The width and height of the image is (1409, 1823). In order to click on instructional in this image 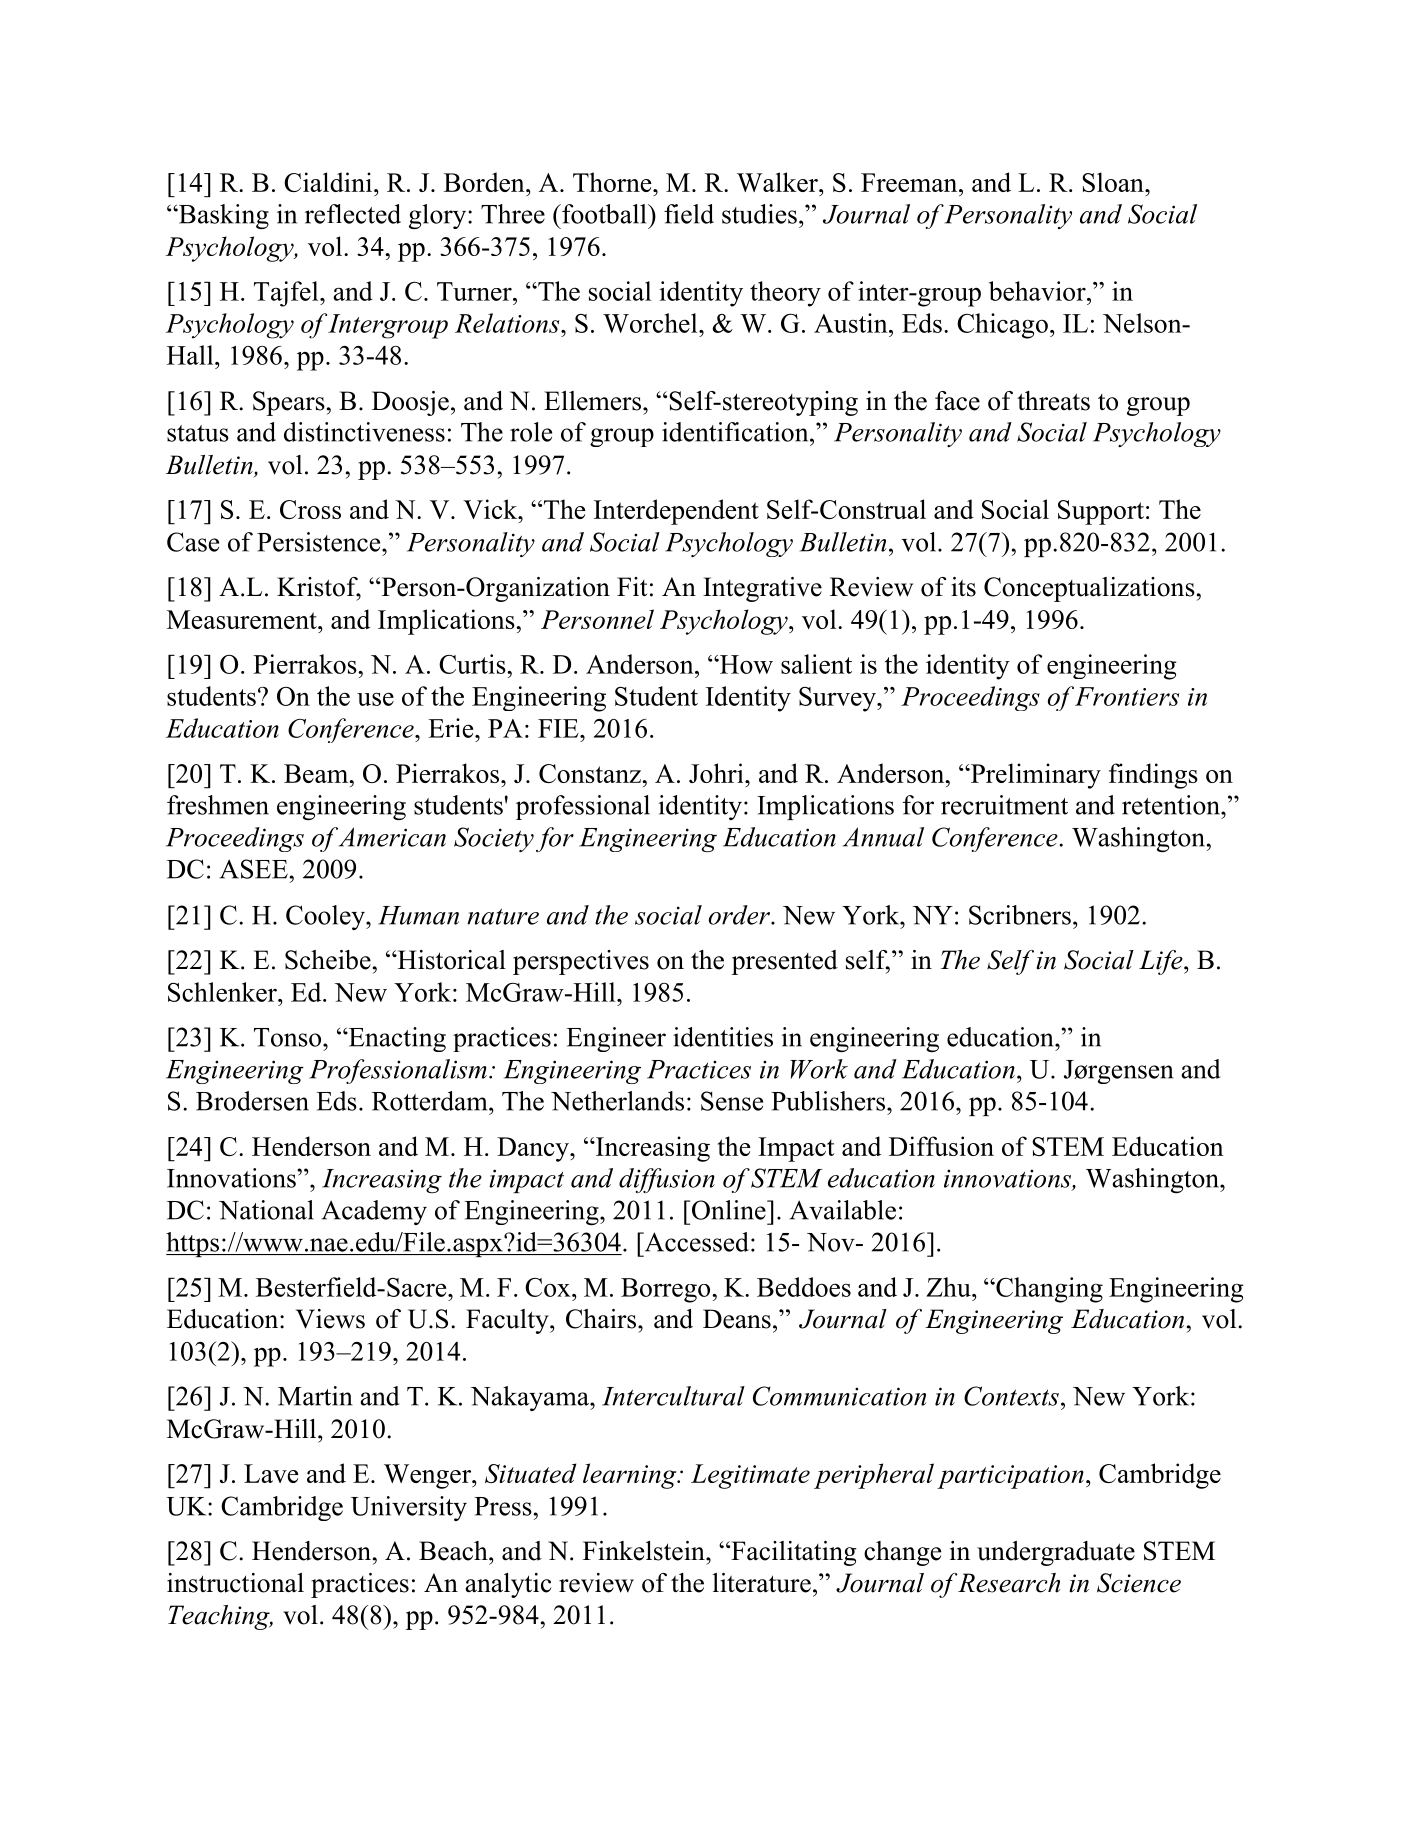, I will do `click(235, 1583)`.
